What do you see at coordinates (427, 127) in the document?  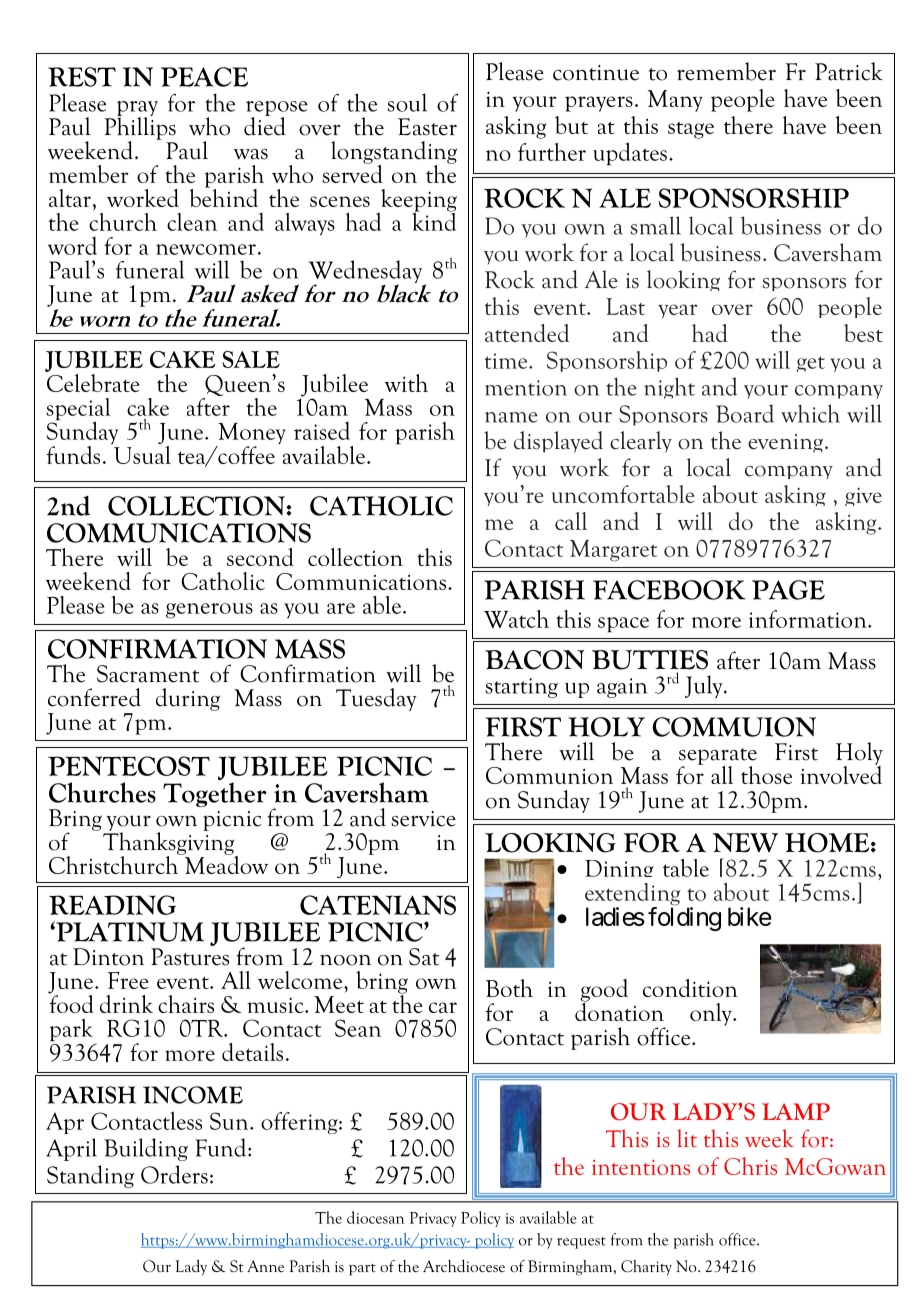 I see `Easter` at bounding box center [427, 127].
